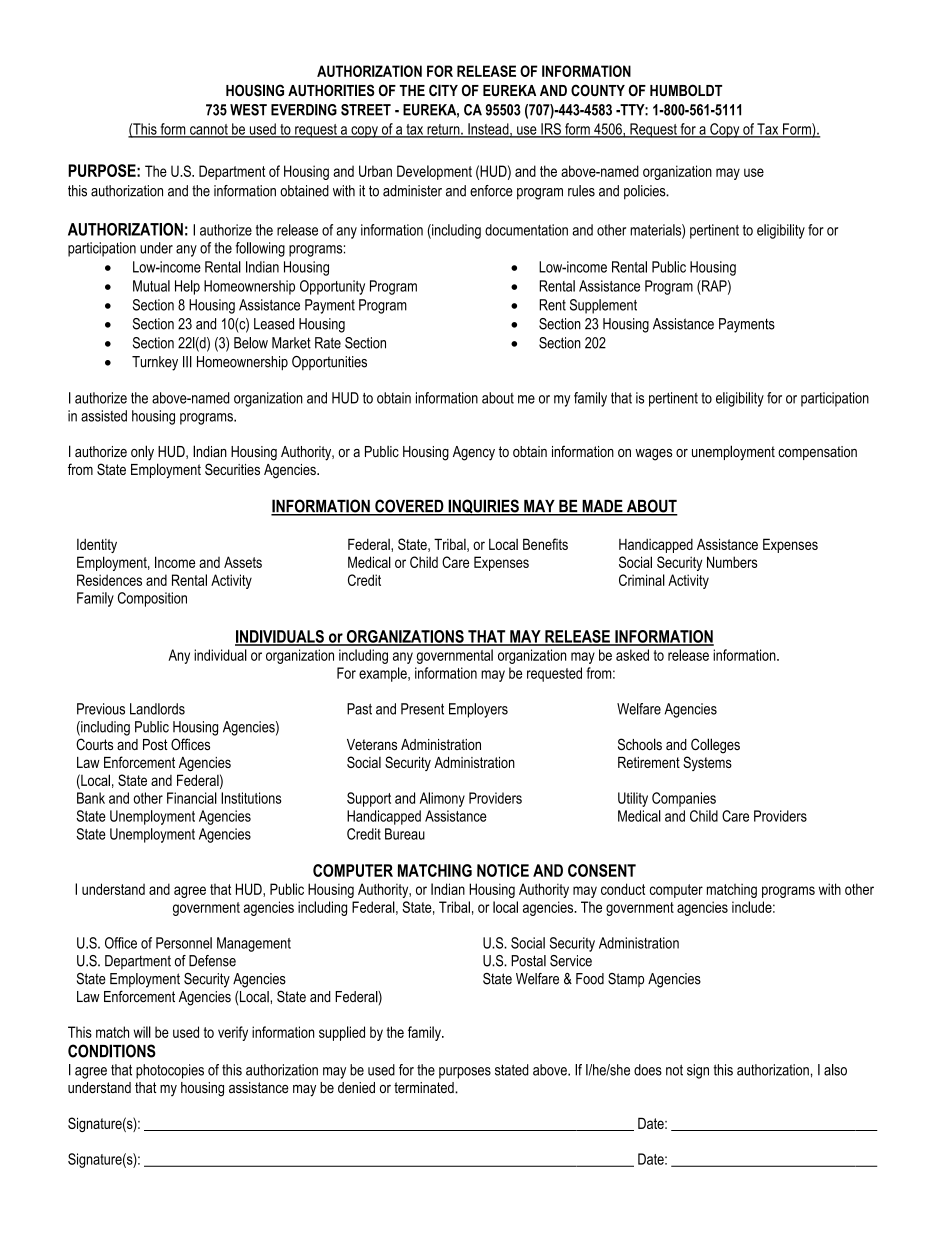 The height and width of the screenshot is (1233, 952). I want to click on Colleges, so click(715, 746).
